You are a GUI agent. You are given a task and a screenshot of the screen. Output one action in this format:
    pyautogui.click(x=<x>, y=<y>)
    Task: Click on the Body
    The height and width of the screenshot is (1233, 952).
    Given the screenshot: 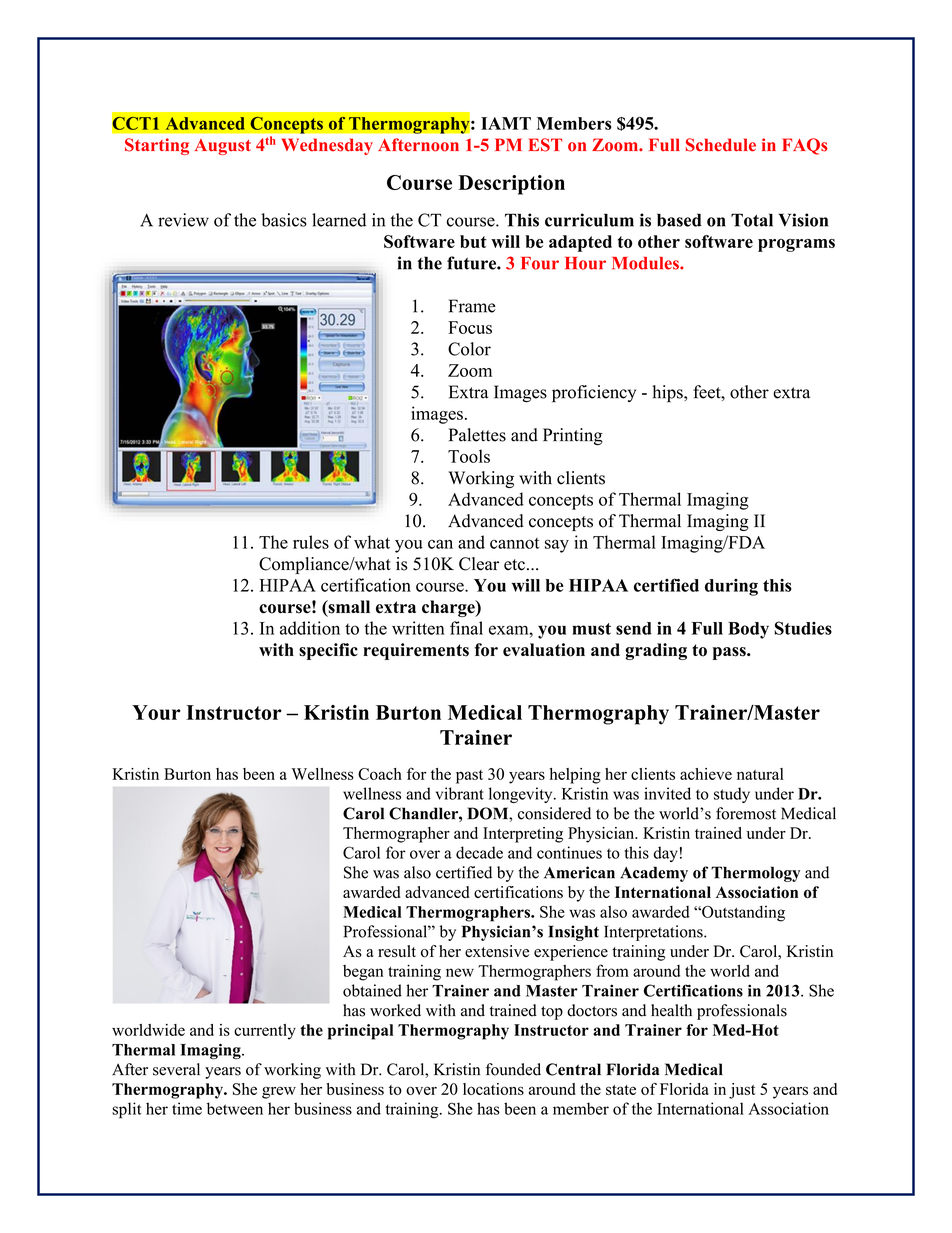 What is the action you would take?
    pyautogui.click(x=748, y=630)
